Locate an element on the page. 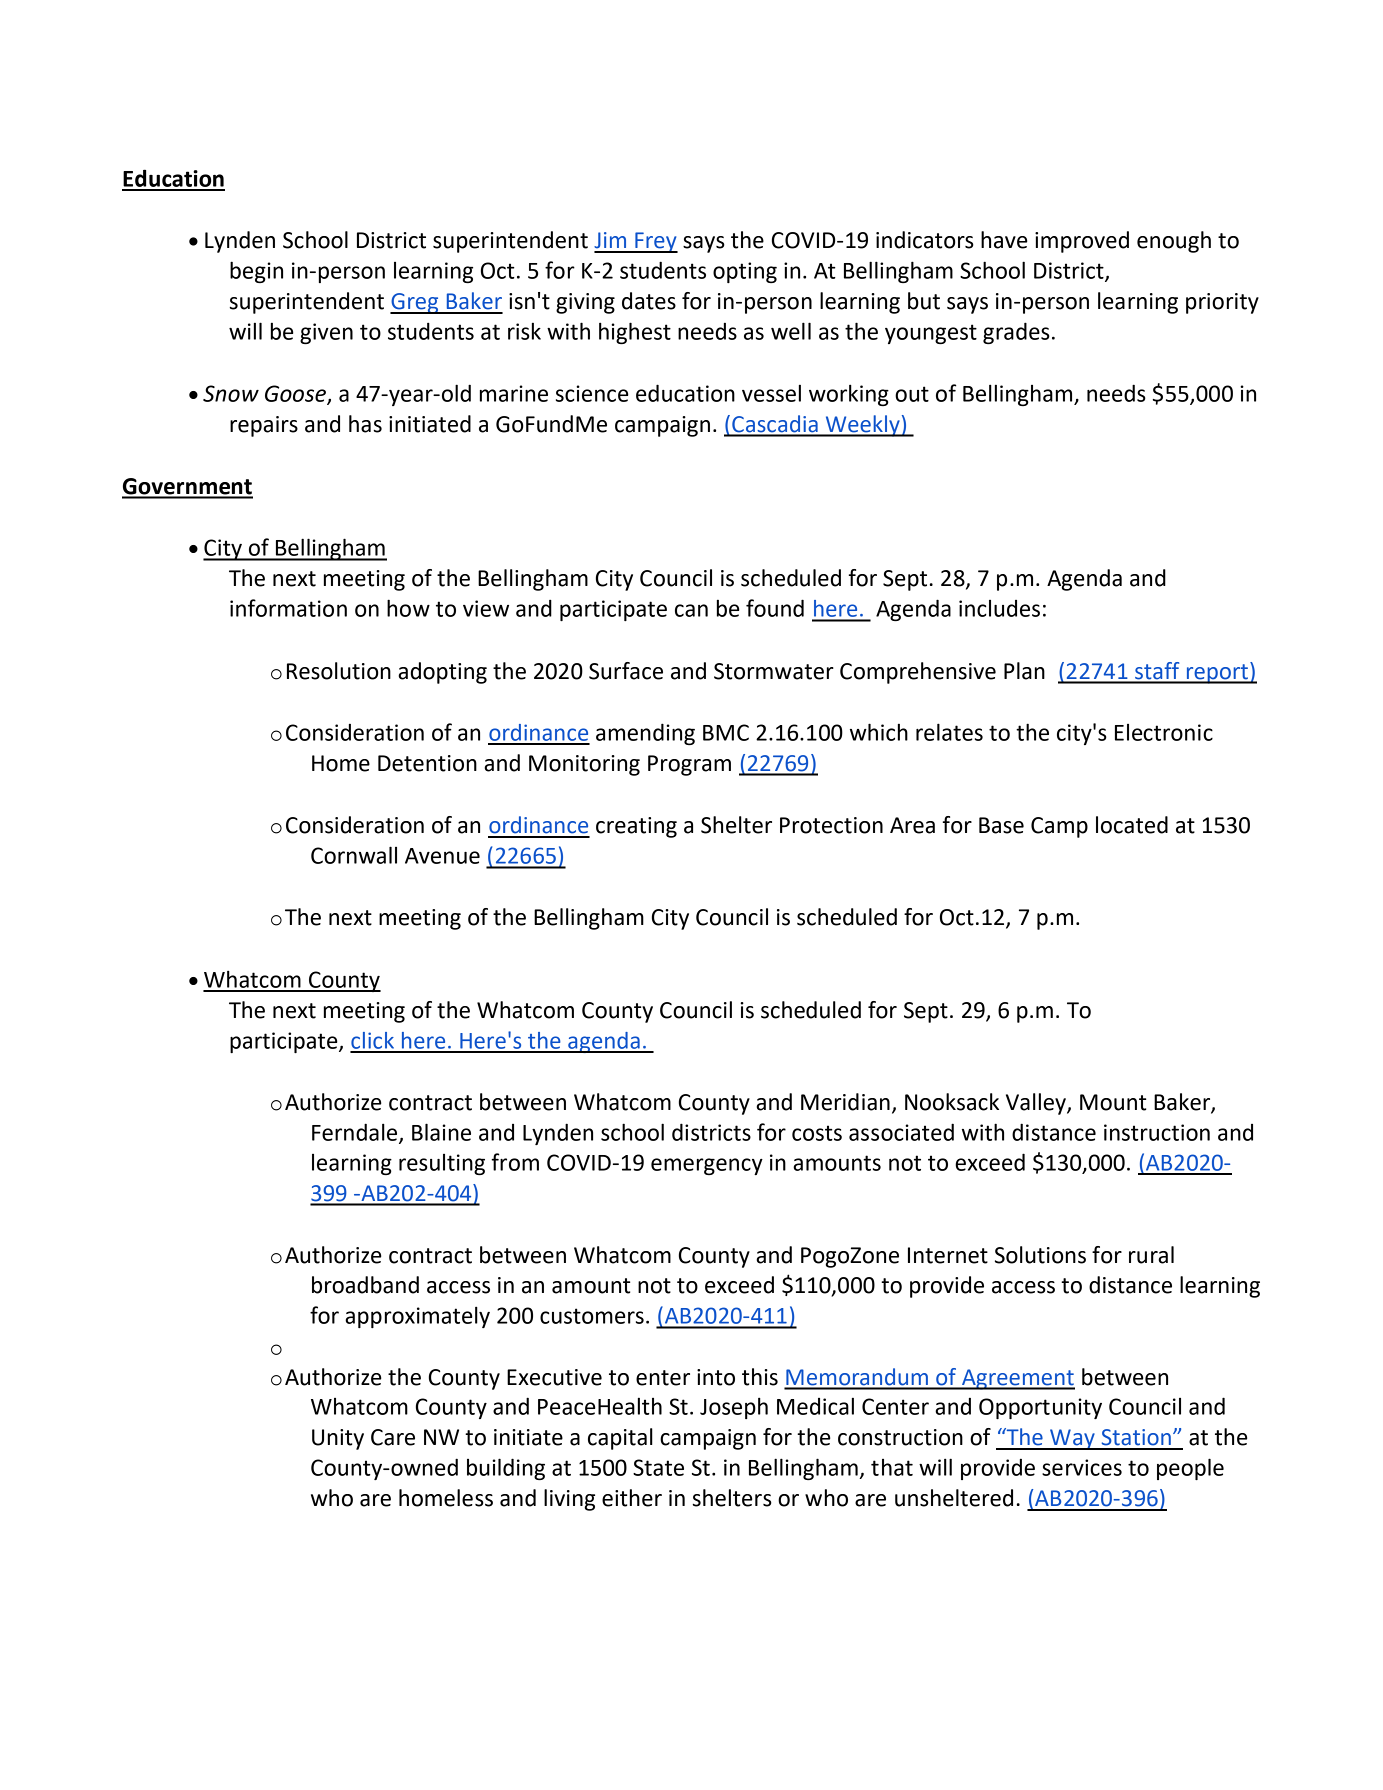 The image size is (1383, 1790). broadband is located at coordinates (365, 1285).
